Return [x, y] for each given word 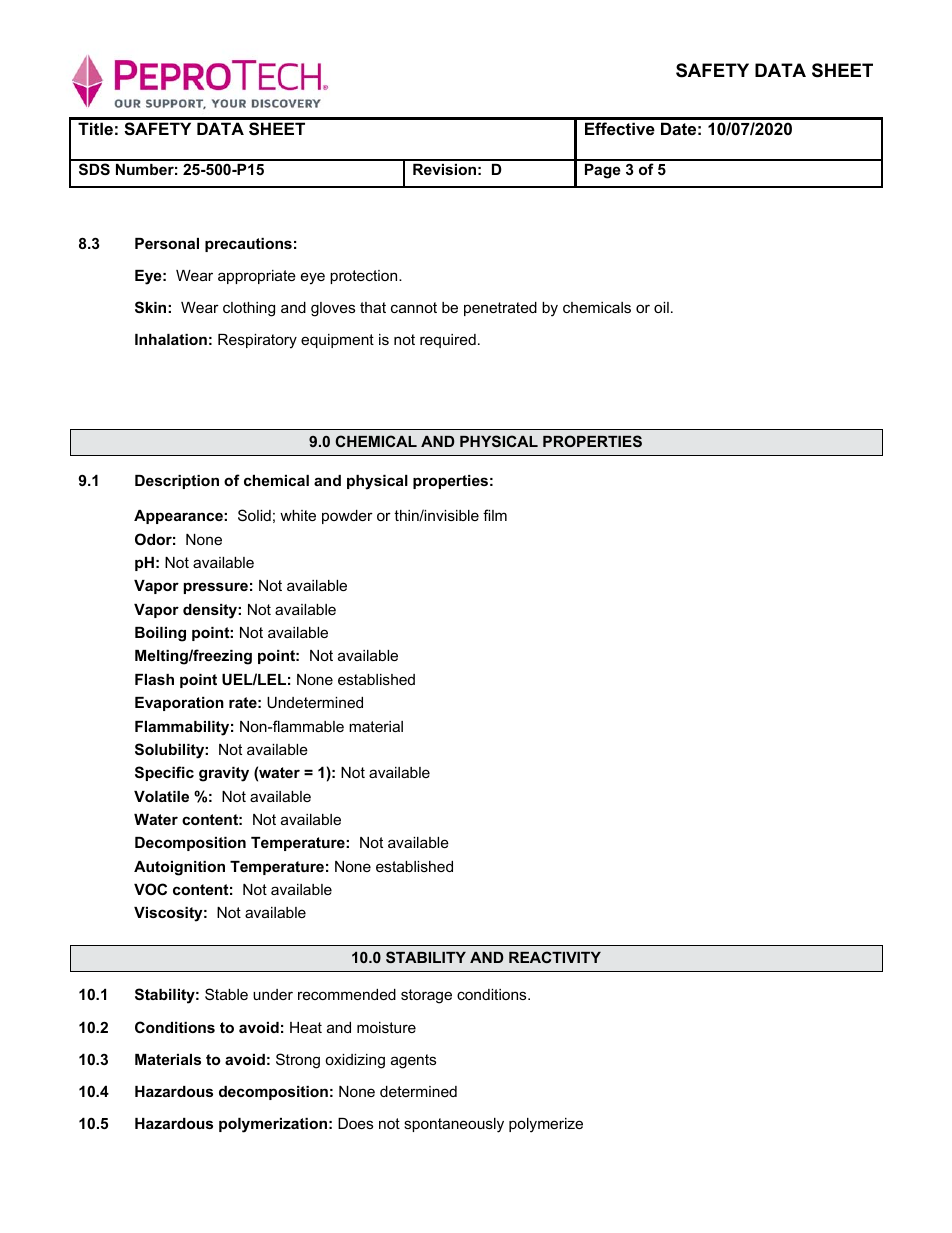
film [495, 515]
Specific [164, 773]
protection [365, 277]
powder [347, 517]
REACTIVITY [555, 957]
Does [355, 1123]
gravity [224, 774]
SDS [94, 169]
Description [177, 482]
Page [603, 171]
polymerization [273, 1125]
